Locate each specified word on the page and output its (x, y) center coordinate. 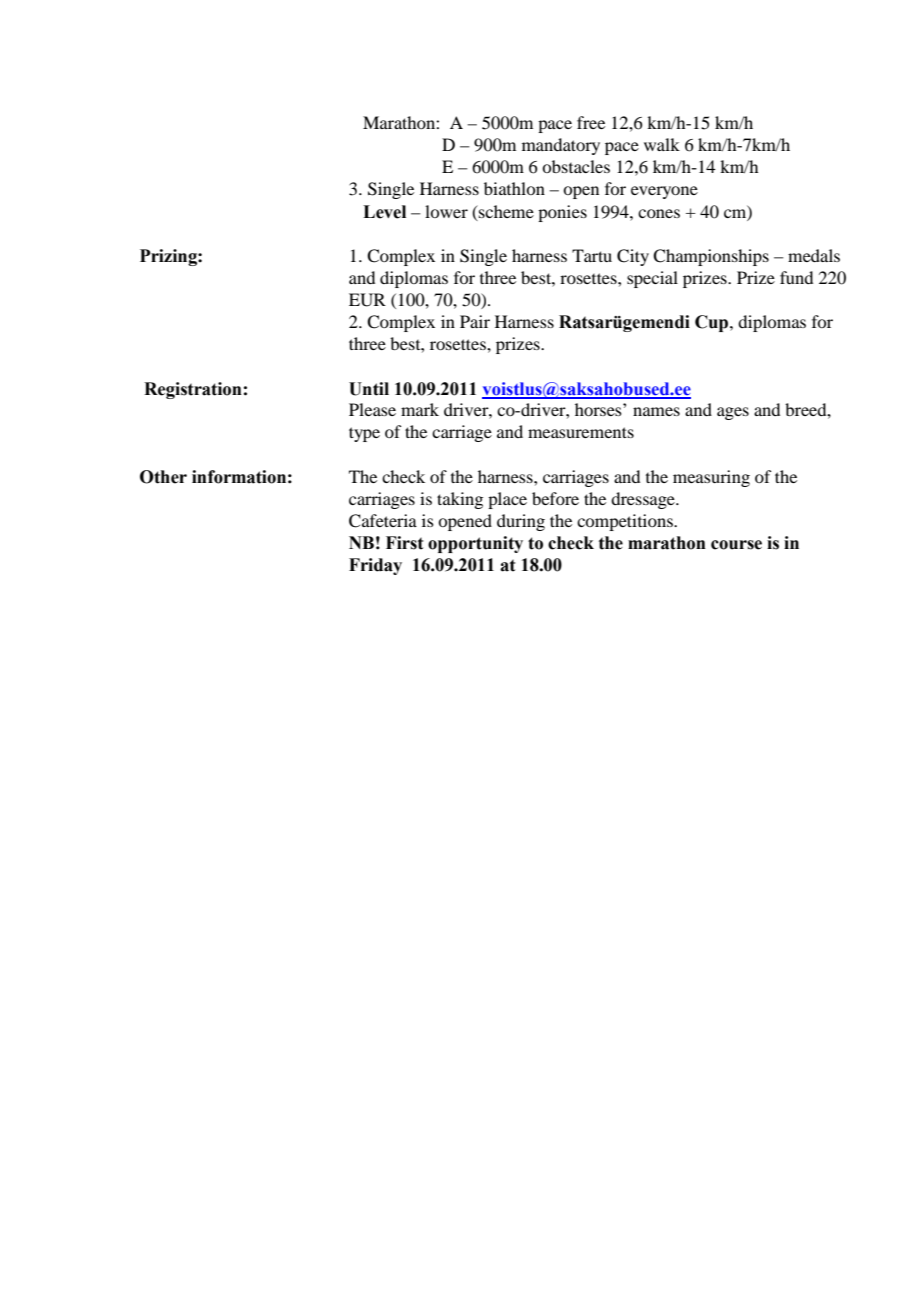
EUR (367, 300)
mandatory (561, 146)
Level (384, 212)
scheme (505, 211)
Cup (713, 323)
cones (659, 213)
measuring (711, 478)
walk (662, 144)
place (507, 500)
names (656, 411)
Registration (193, 390)
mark (420, 409)
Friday (375, 566)
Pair (475, 321)
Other (163, 477)
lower (446, 211)
